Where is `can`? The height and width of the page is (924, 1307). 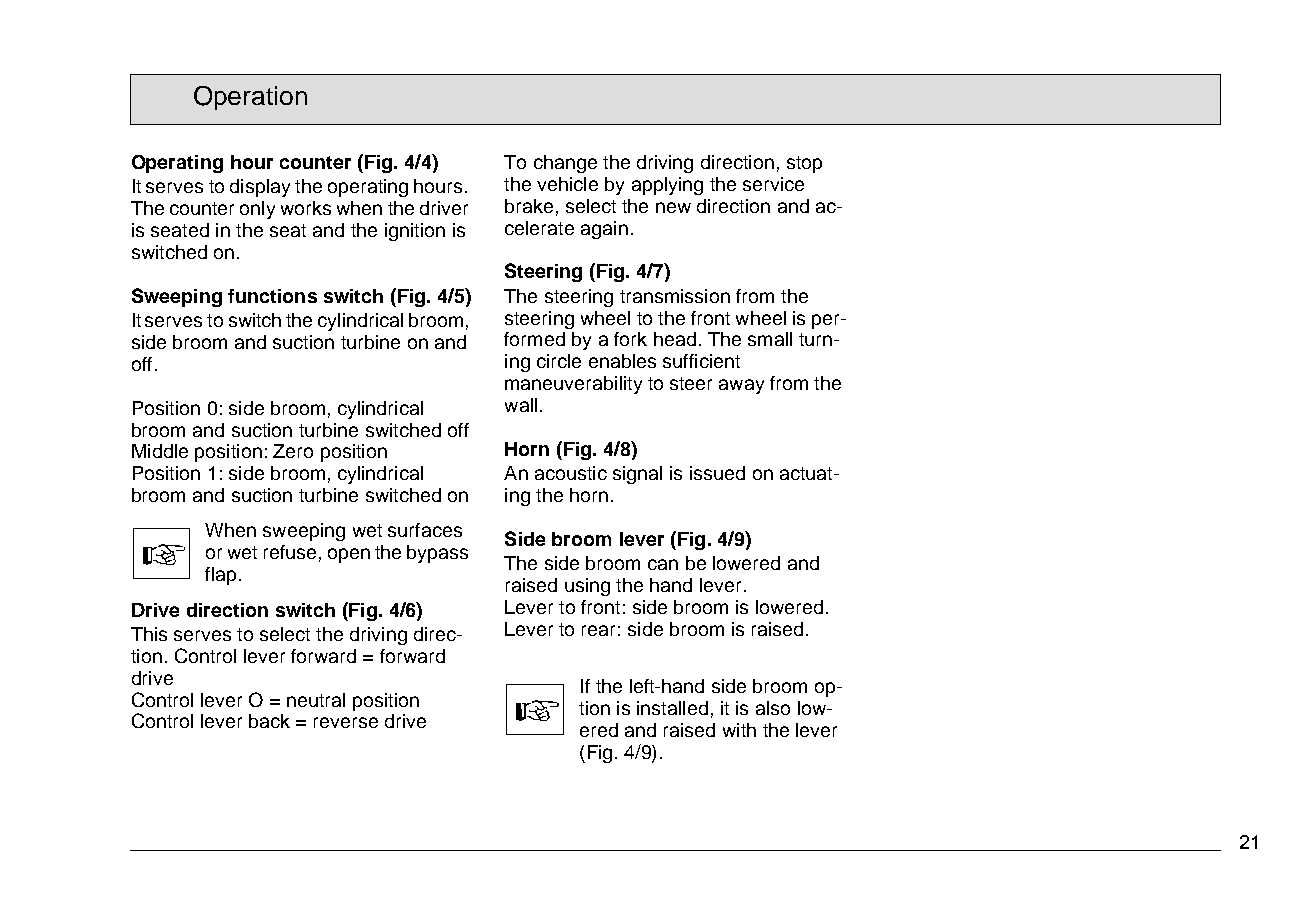
can is located at coordinates (663, 564).
